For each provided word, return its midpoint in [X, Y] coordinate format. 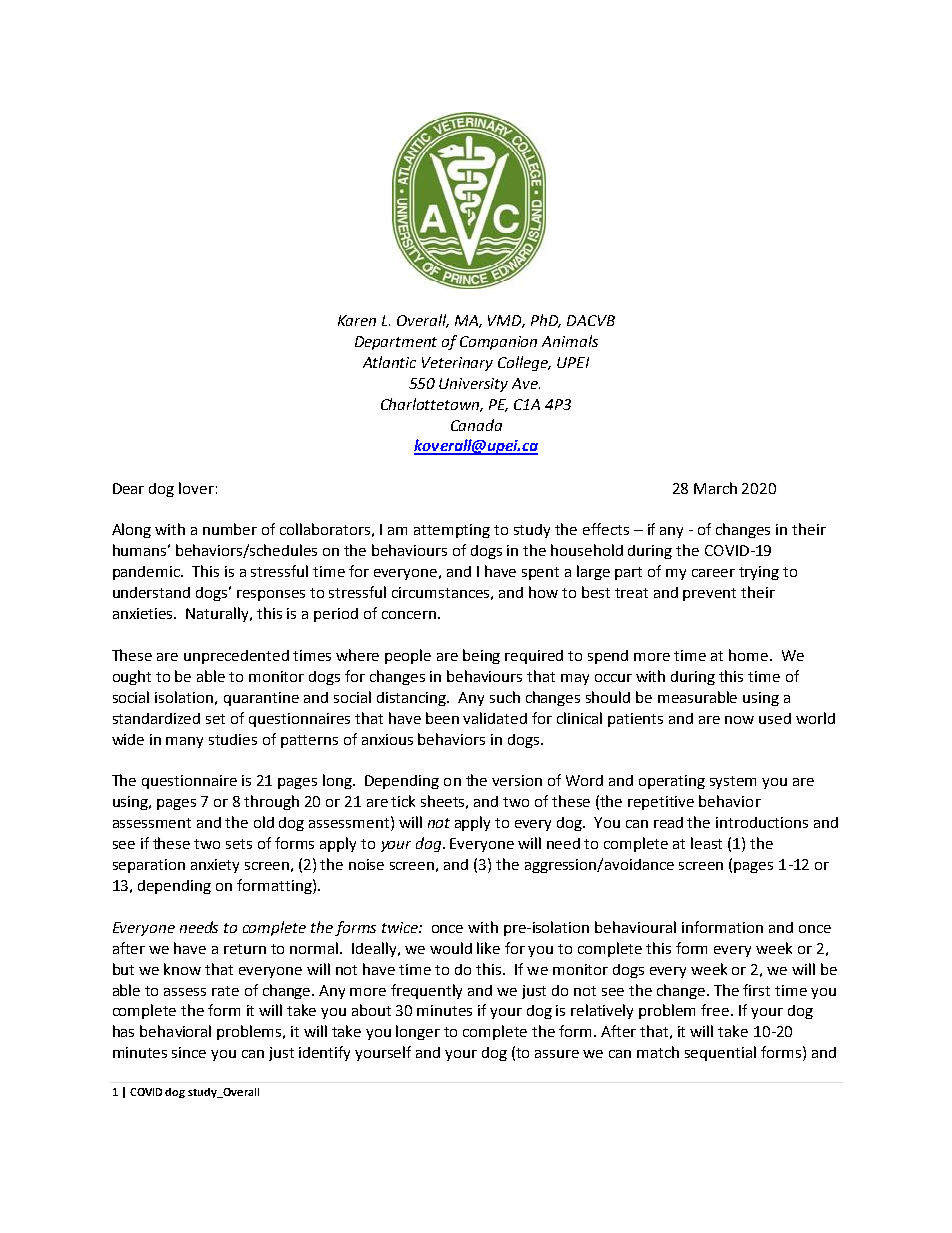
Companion [498, 343]
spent [540, 573]
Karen [357, 320]
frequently [426, 991]
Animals [570, 341]
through [271, 802]
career [713, 573]
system [733, 782]
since [189, 1052]
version [517, 780]
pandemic [148, 573]
